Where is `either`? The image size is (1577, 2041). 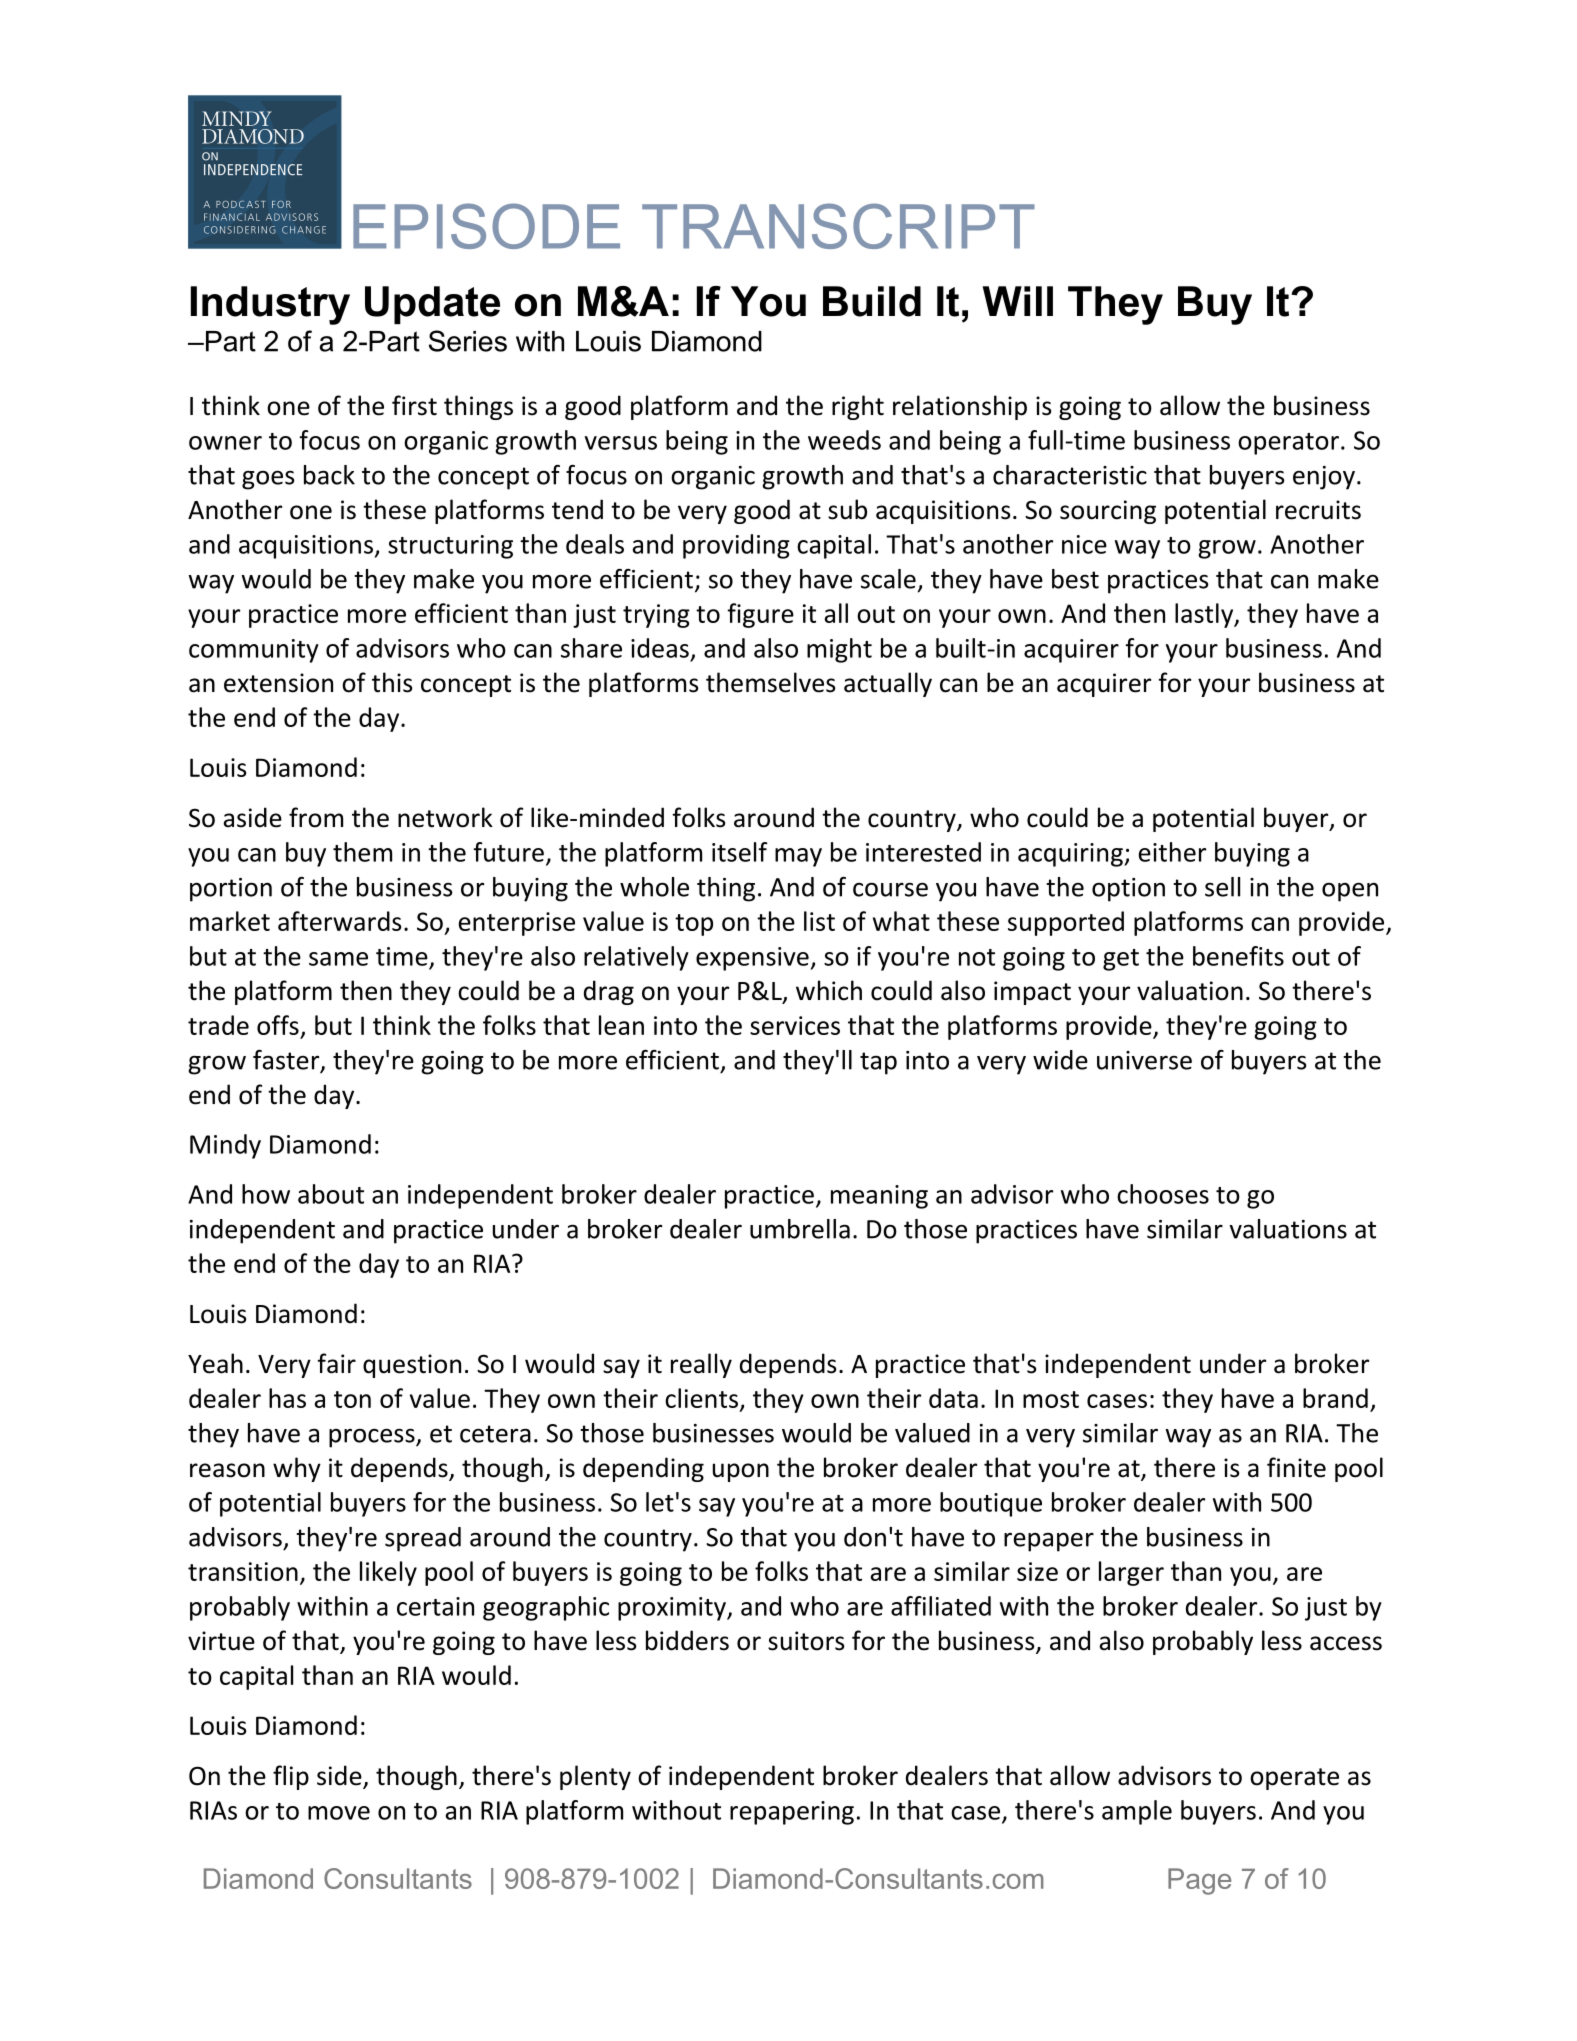
either is located at coordinates (1172, 852).
